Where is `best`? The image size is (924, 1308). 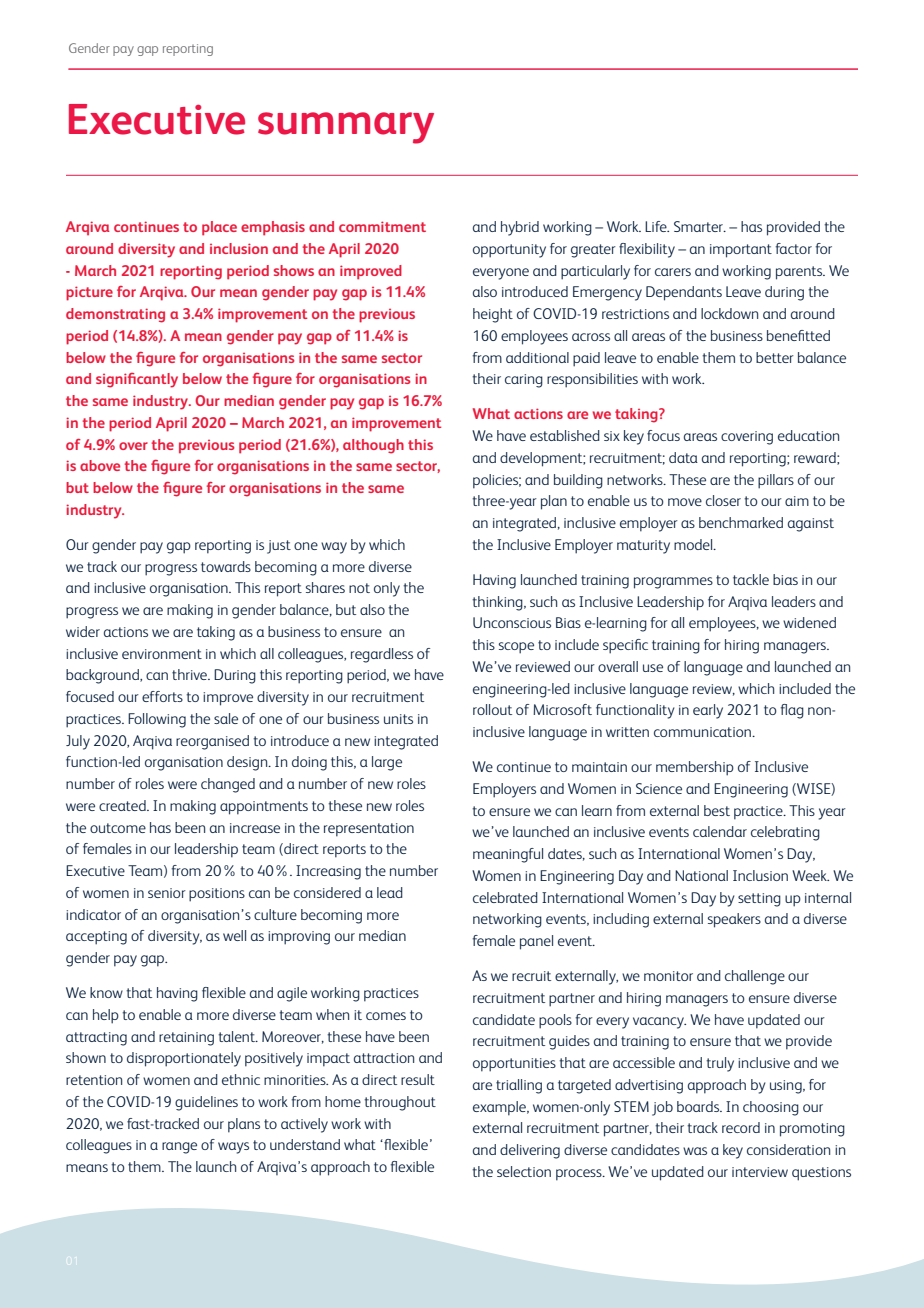 best is located at coordinates (717, 810).
